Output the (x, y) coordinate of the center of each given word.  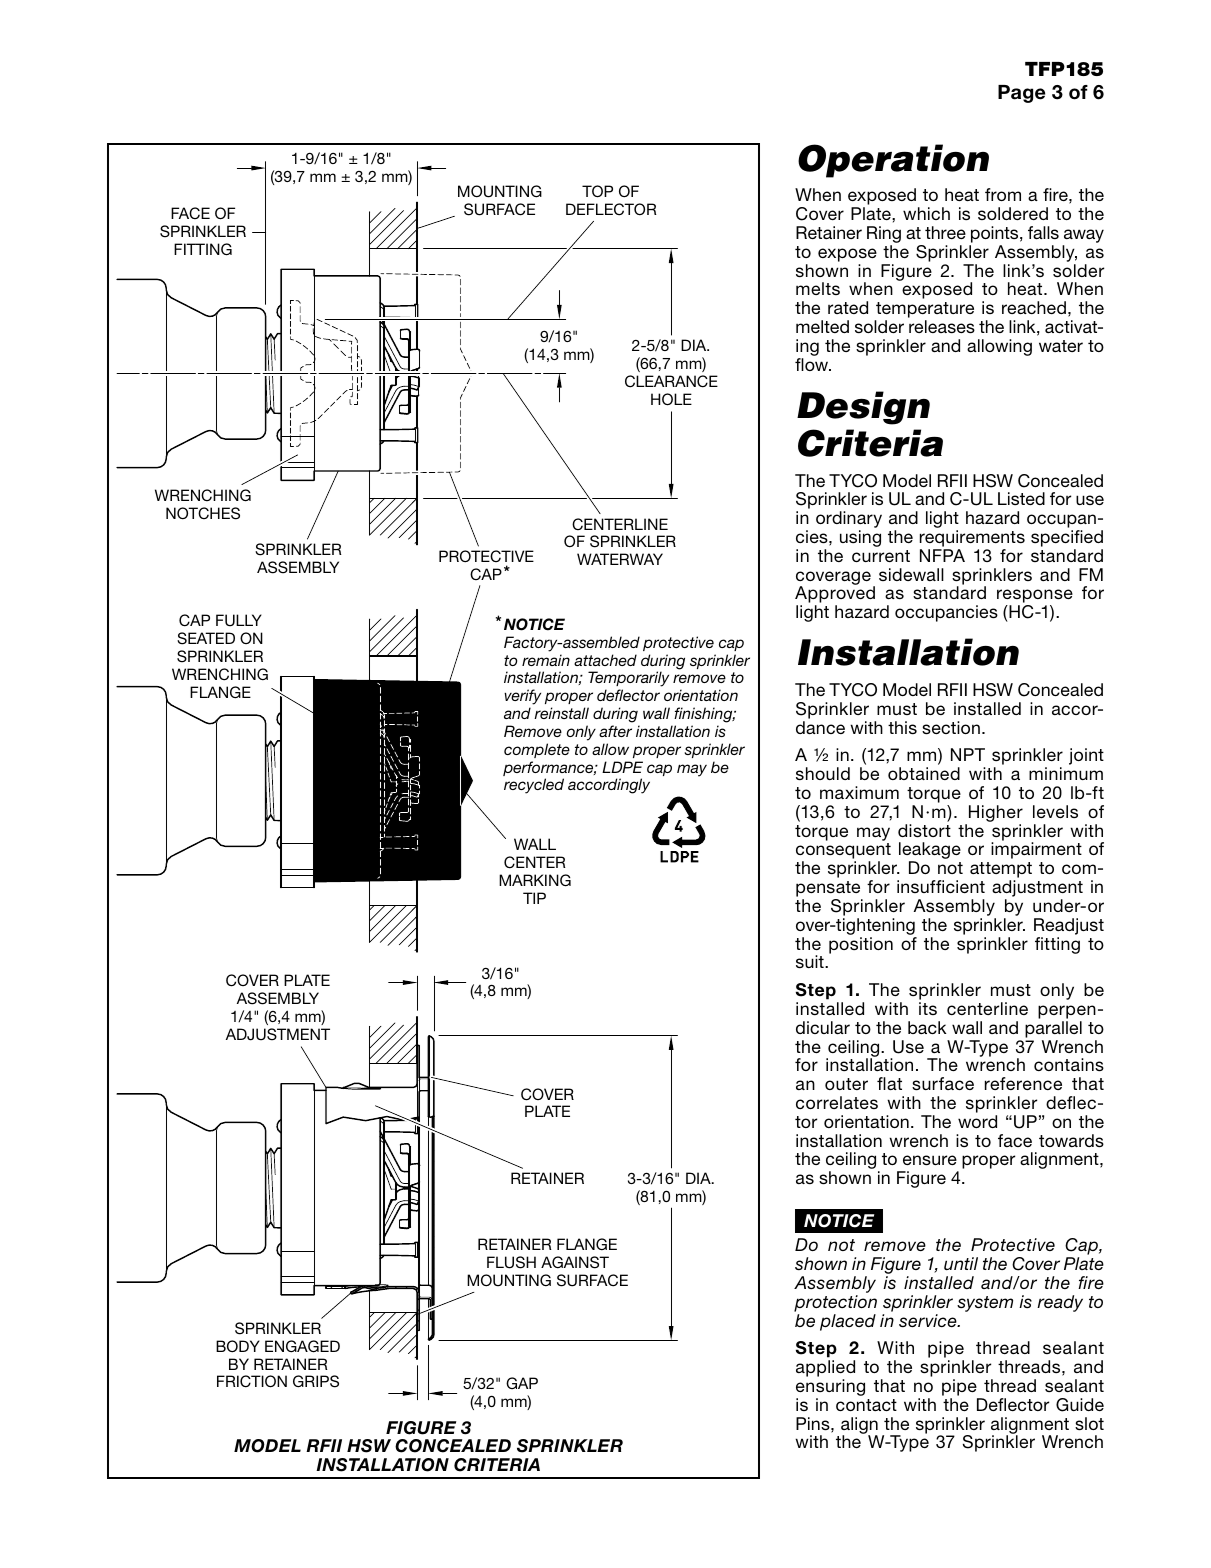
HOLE (671, 399)
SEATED (206, 638)
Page (1021, 94)
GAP (522, 1383)
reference (1023, 1083)
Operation (893, 161)
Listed (1021, 498)
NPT (968, 754)
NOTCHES (203, 513)
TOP (597, 191)
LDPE (622, 767)
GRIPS (316, 1381)
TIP (534, 898)
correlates (837, 1102)
